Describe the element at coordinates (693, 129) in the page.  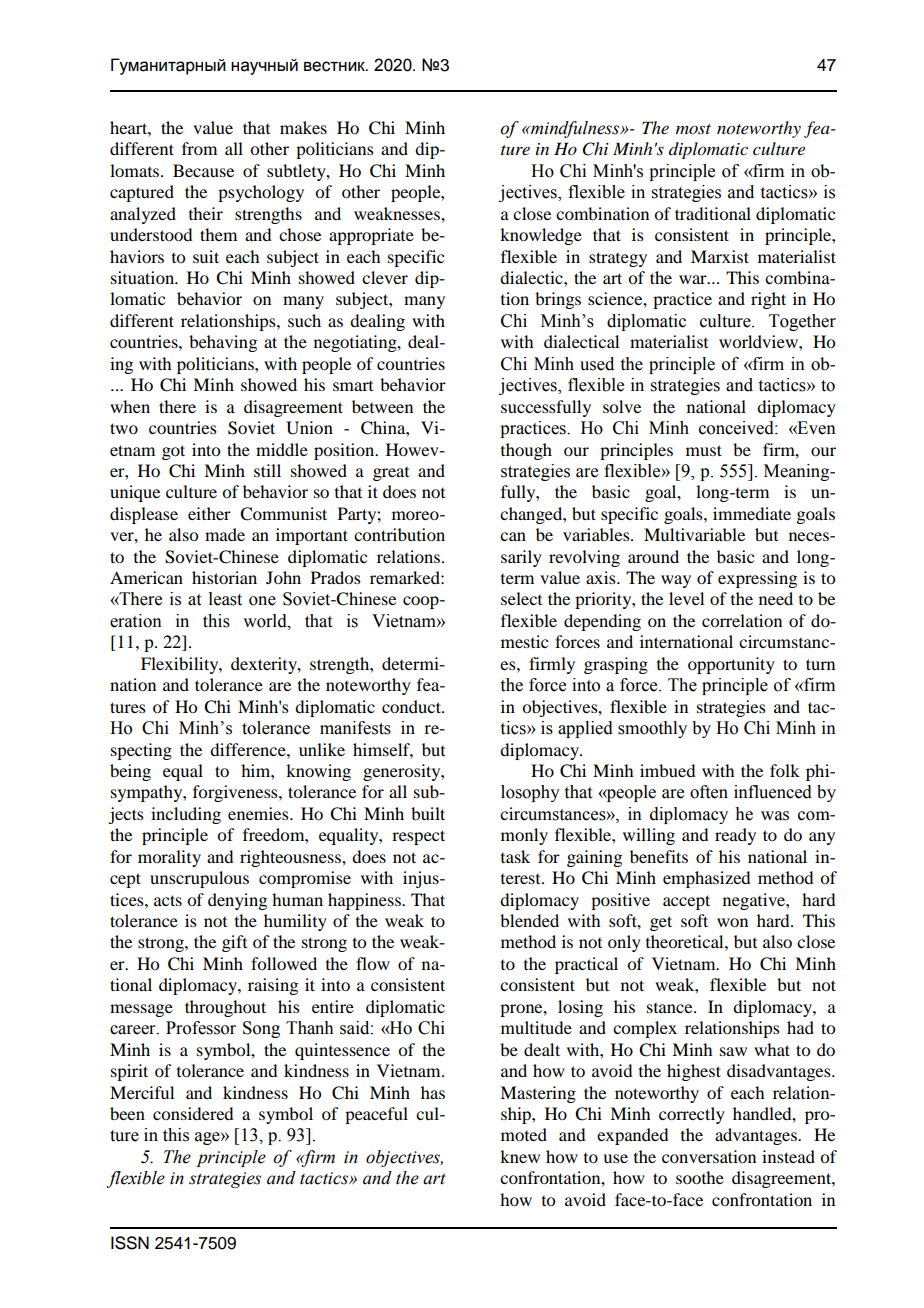
I see `most` at that location.
